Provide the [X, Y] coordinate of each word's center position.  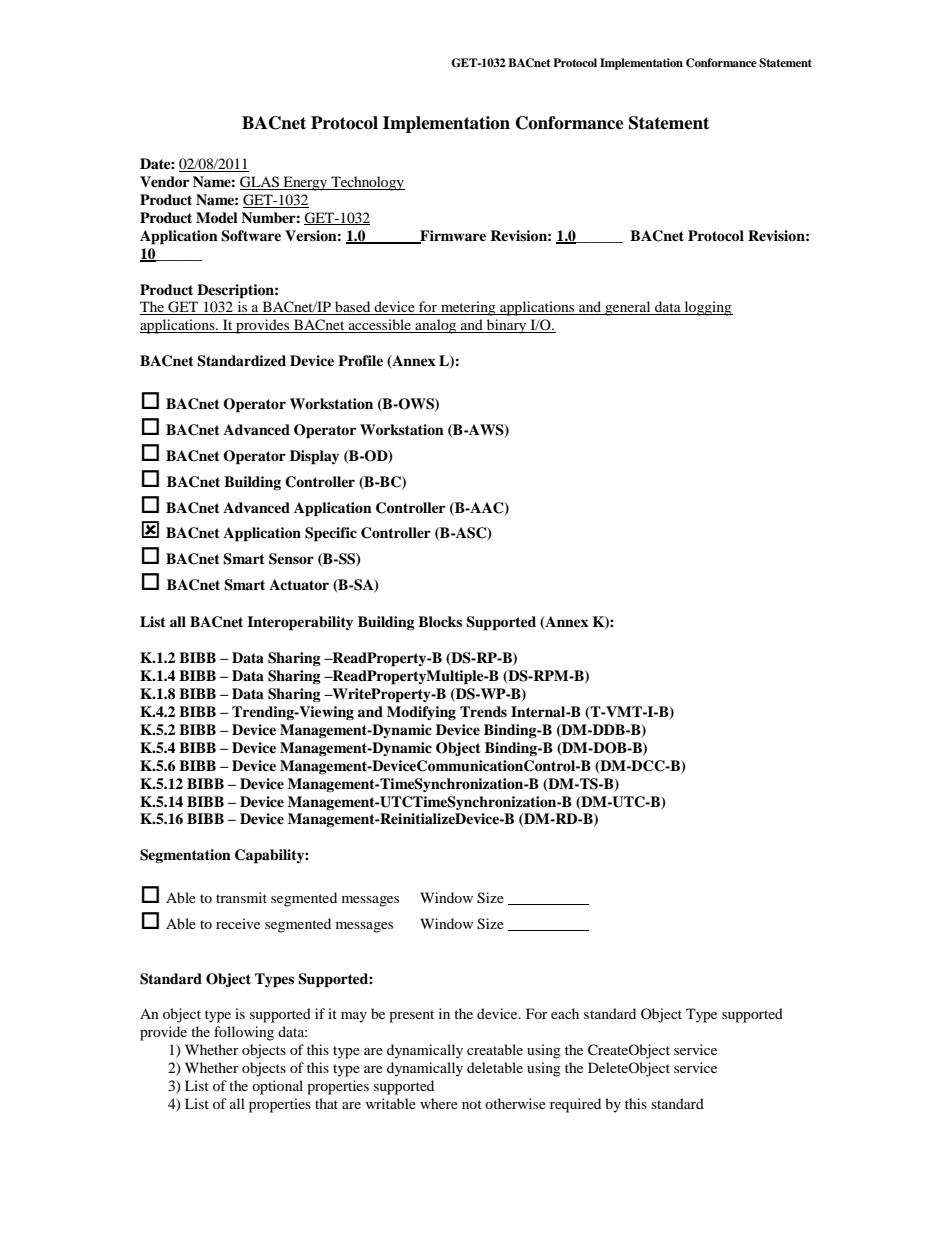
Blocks [440, 621]
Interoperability [300, 623]
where [439, 1103]
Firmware [452, 237]
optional [277, 1087]
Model [217, 218]
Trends [483, 711]
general [628, 308]
